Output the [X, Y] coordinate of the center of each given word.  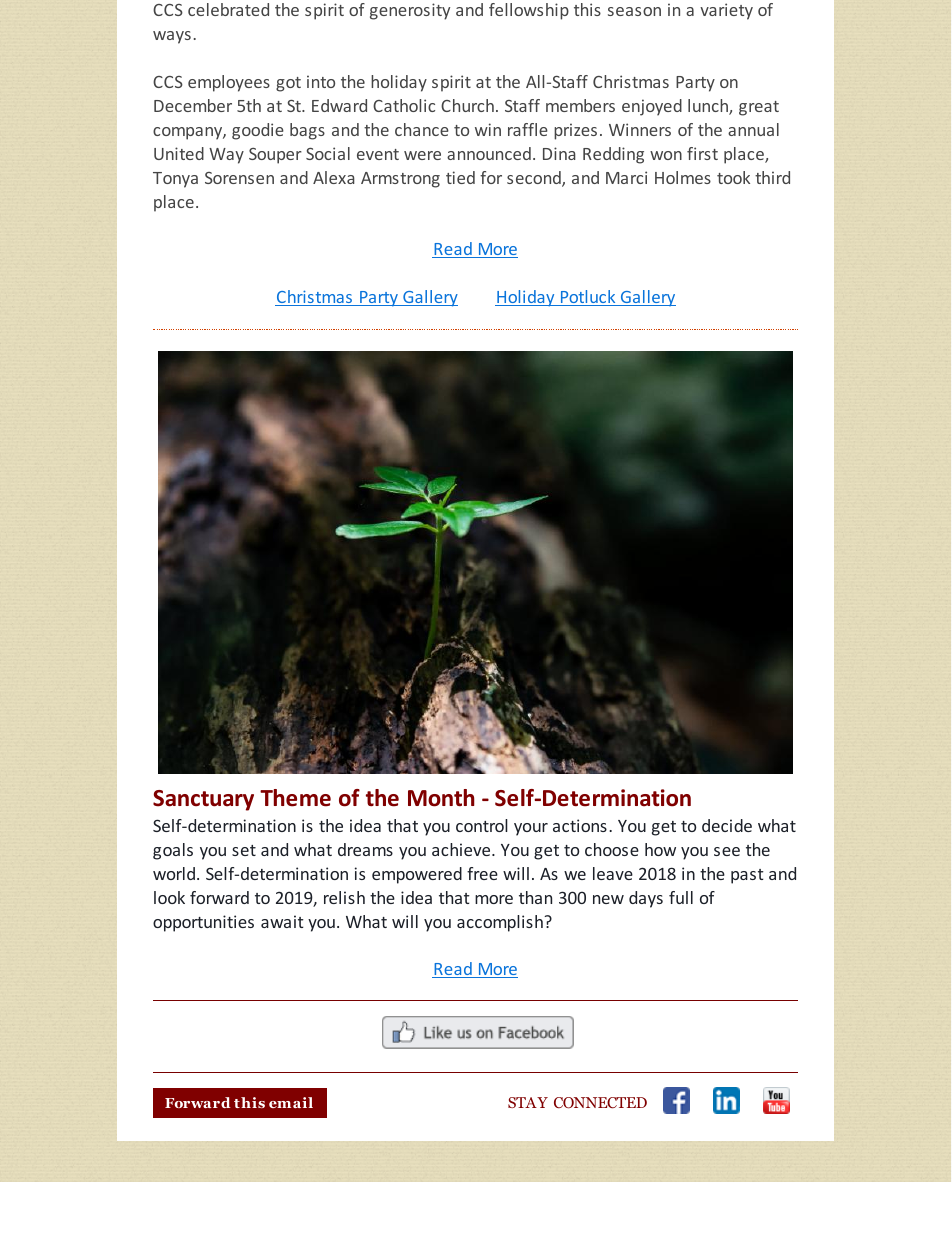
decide [727, 825]
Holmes [683, 177]
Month [441, 798]
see [727, 851]
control [482, 825]
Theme [295, 798]
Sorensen [239, 178]
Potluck [588, 298]
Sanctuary [203, 800]
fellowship [529, 11]
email [291, 1102]
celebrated [228, 9]
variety [726, 11]
